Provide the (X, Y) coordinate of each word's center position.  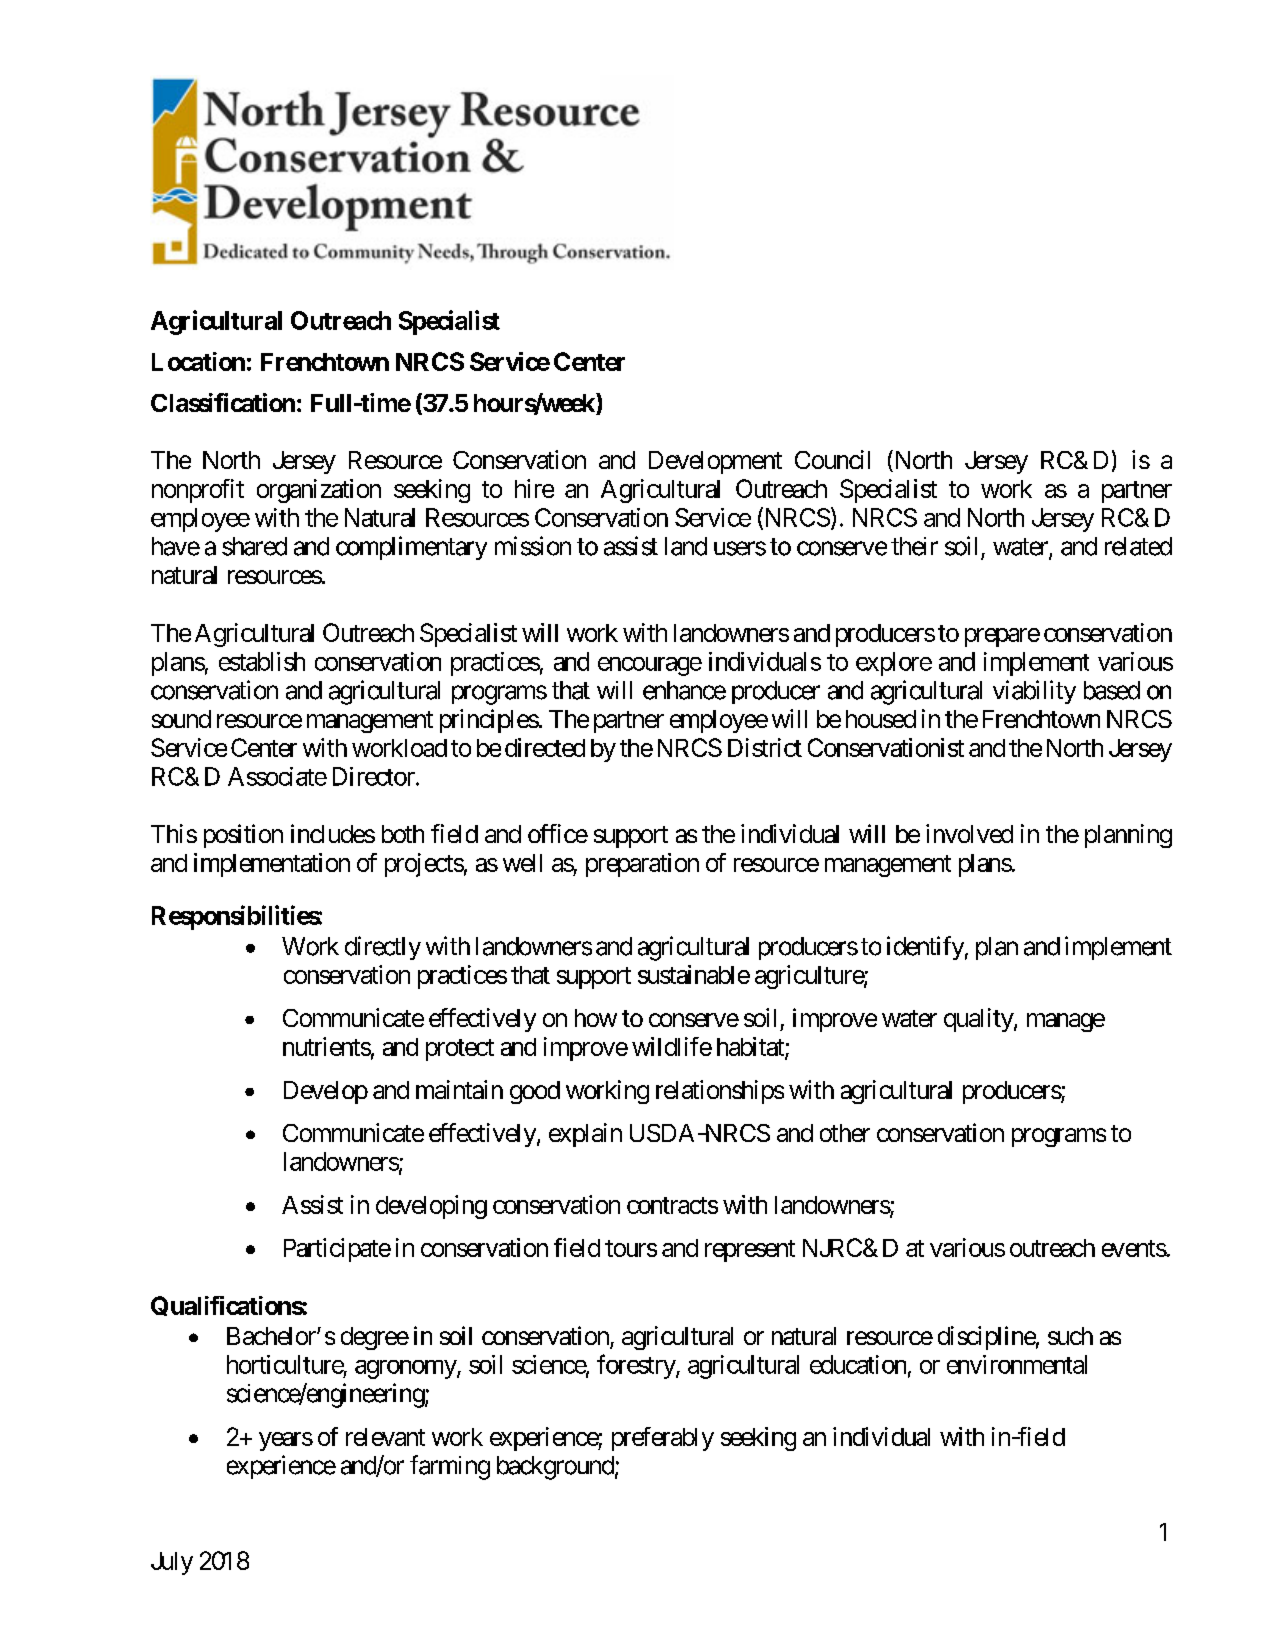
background (555, 1468)
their (914, 546)
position (243, 836)
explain (585, 1135)
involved (969, 833)
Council (832, 459)
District (765, 747)
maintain (459, 1089)
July (172, 1563)
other (845, 1133)
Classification (223, 402)
